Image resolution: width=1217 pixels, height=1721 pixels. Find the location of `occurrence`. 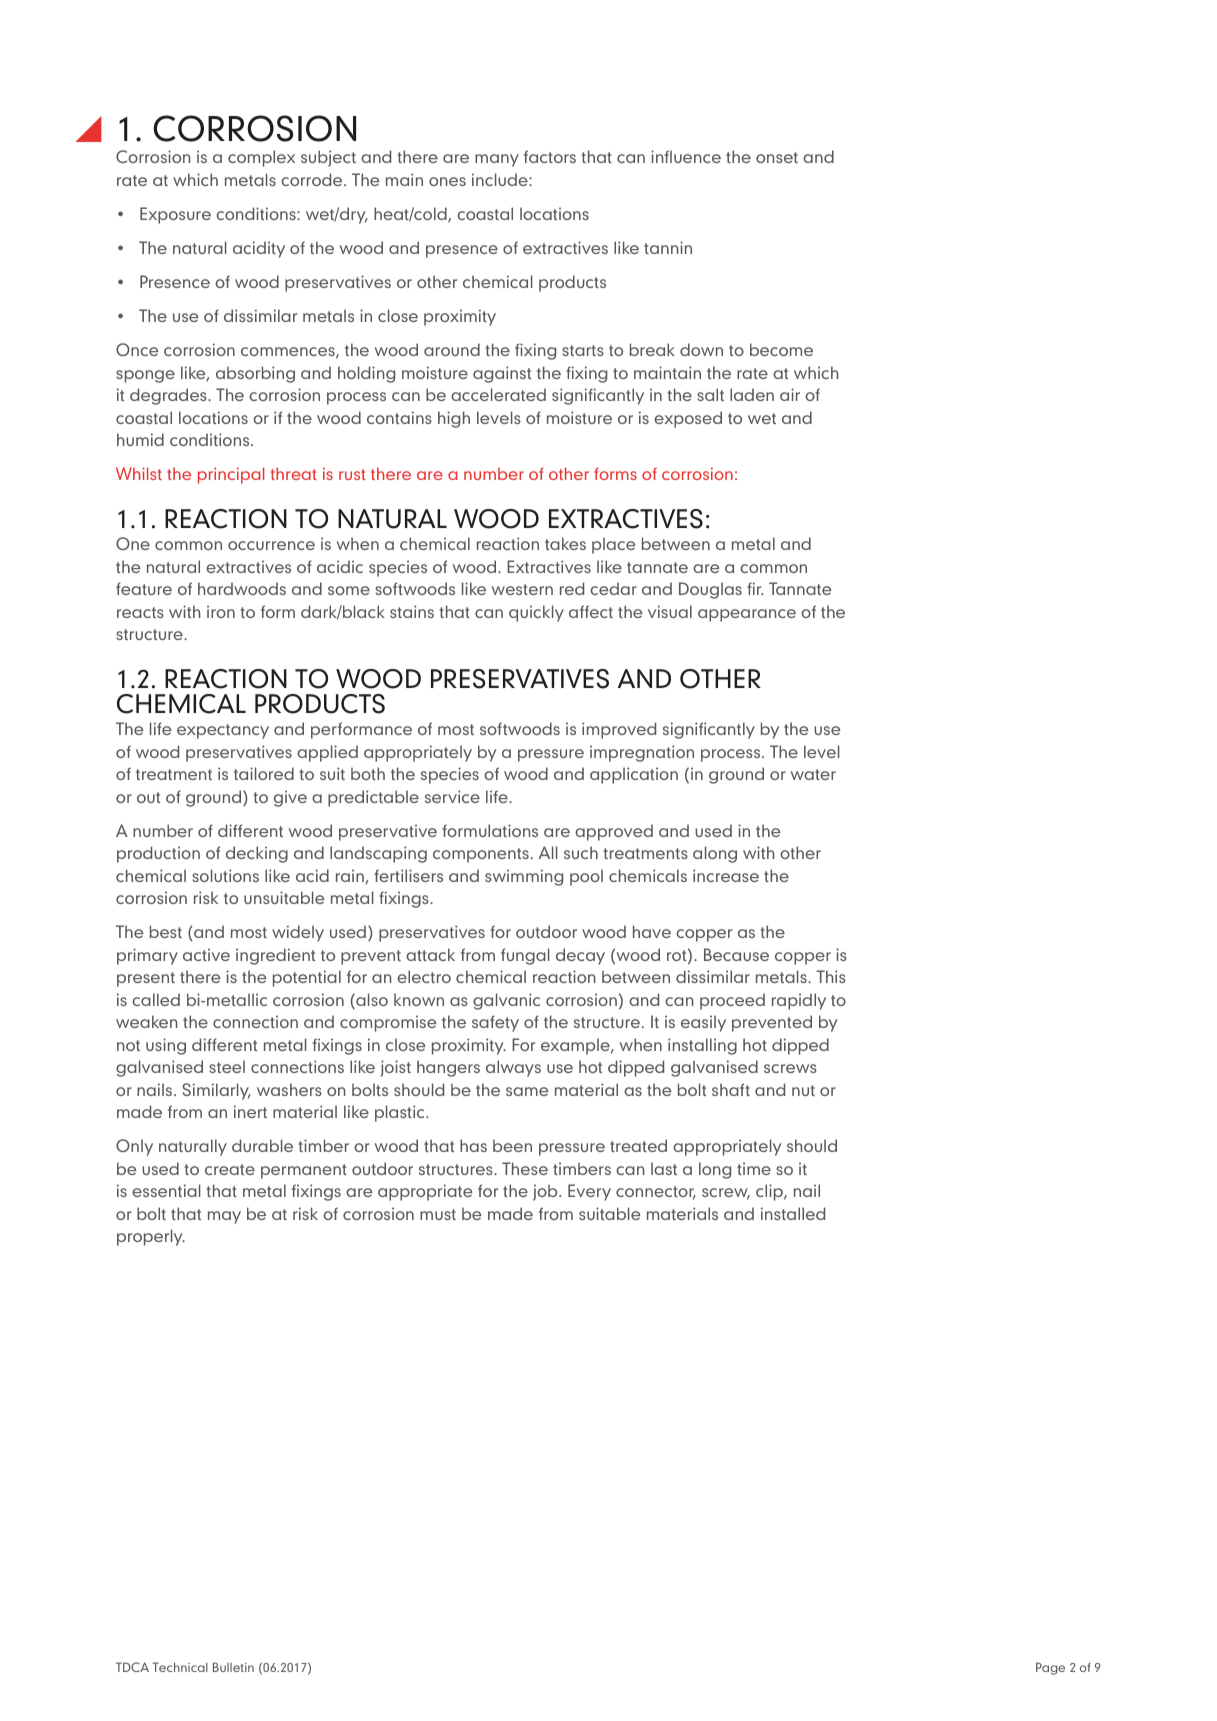

occurrence is located at coordinates (271, 545).
